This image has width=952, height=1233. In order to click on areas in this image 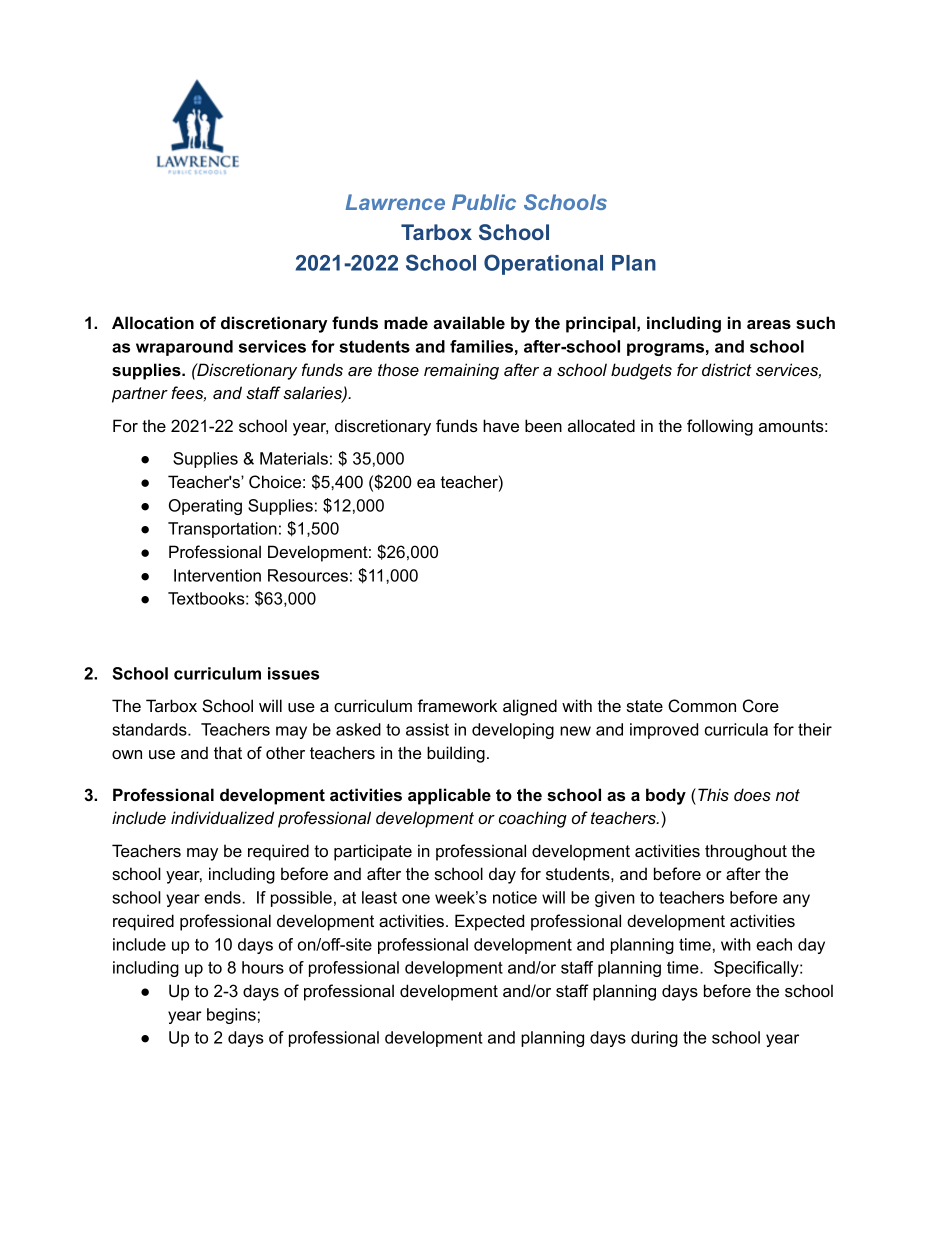, I will do `click(769, 324)`.
